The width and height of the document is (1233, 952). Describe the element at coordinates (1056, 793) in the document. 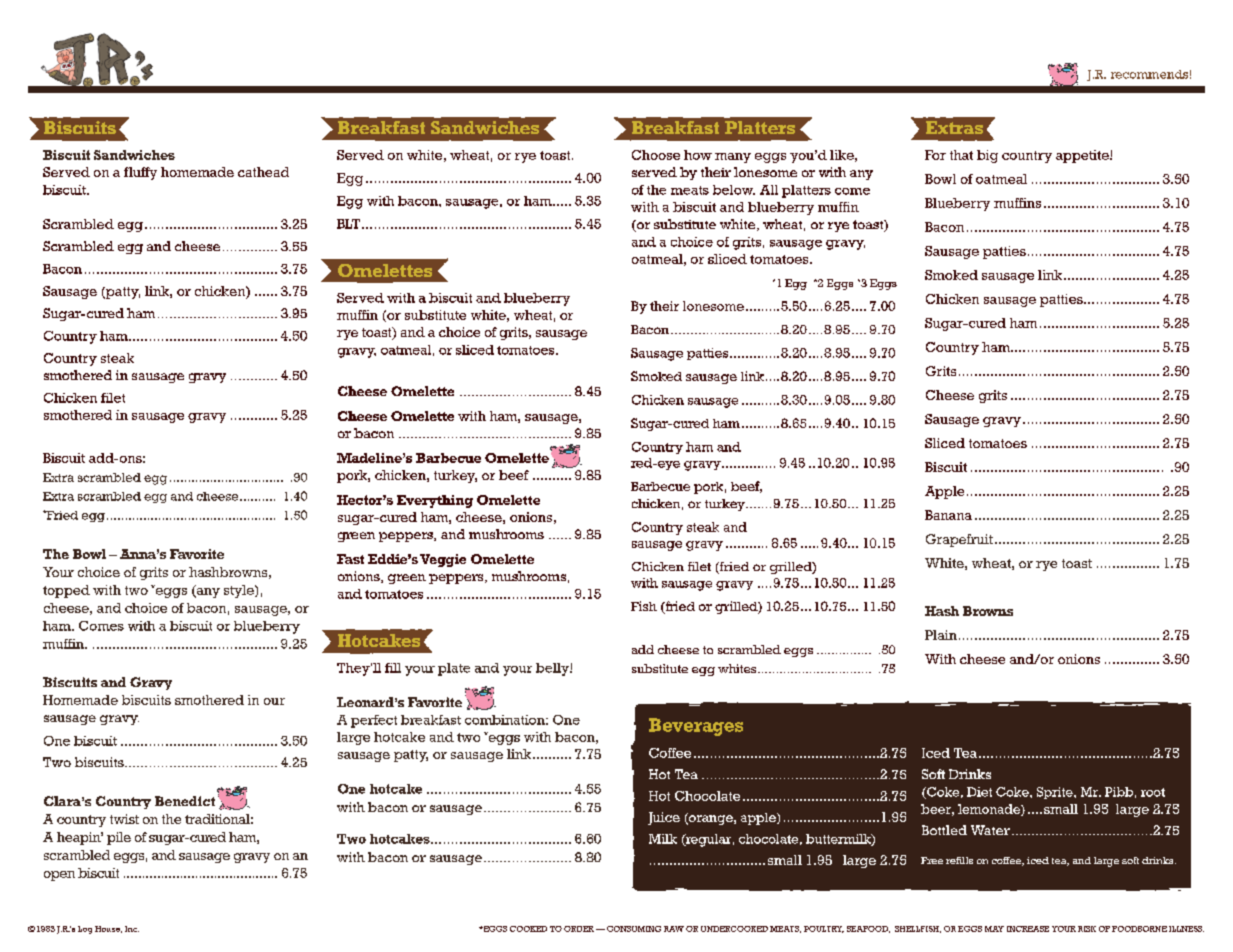

I see `Sprite` at that location.
